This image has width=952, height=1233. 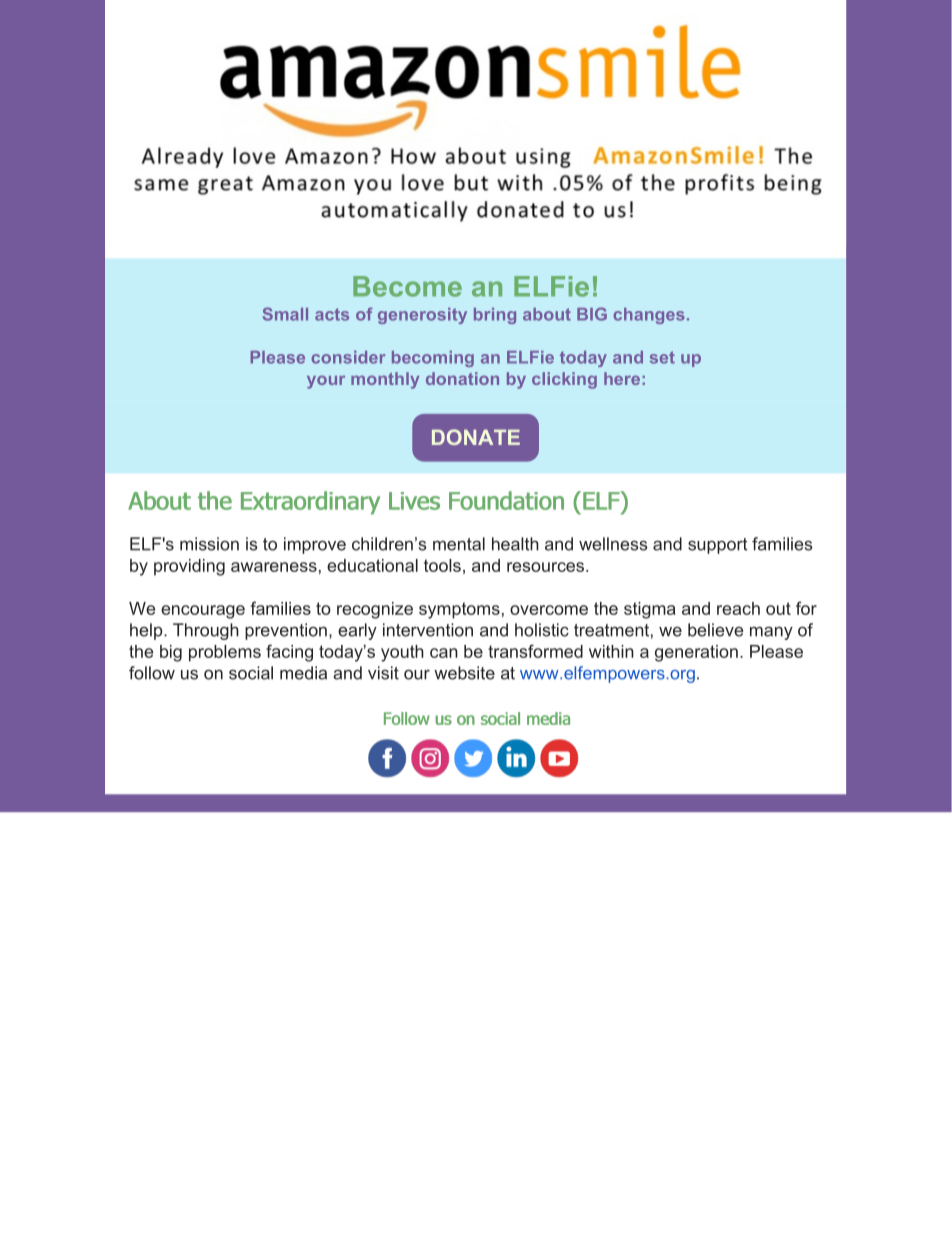 I want to click on support, so click(x=718, y=546).
